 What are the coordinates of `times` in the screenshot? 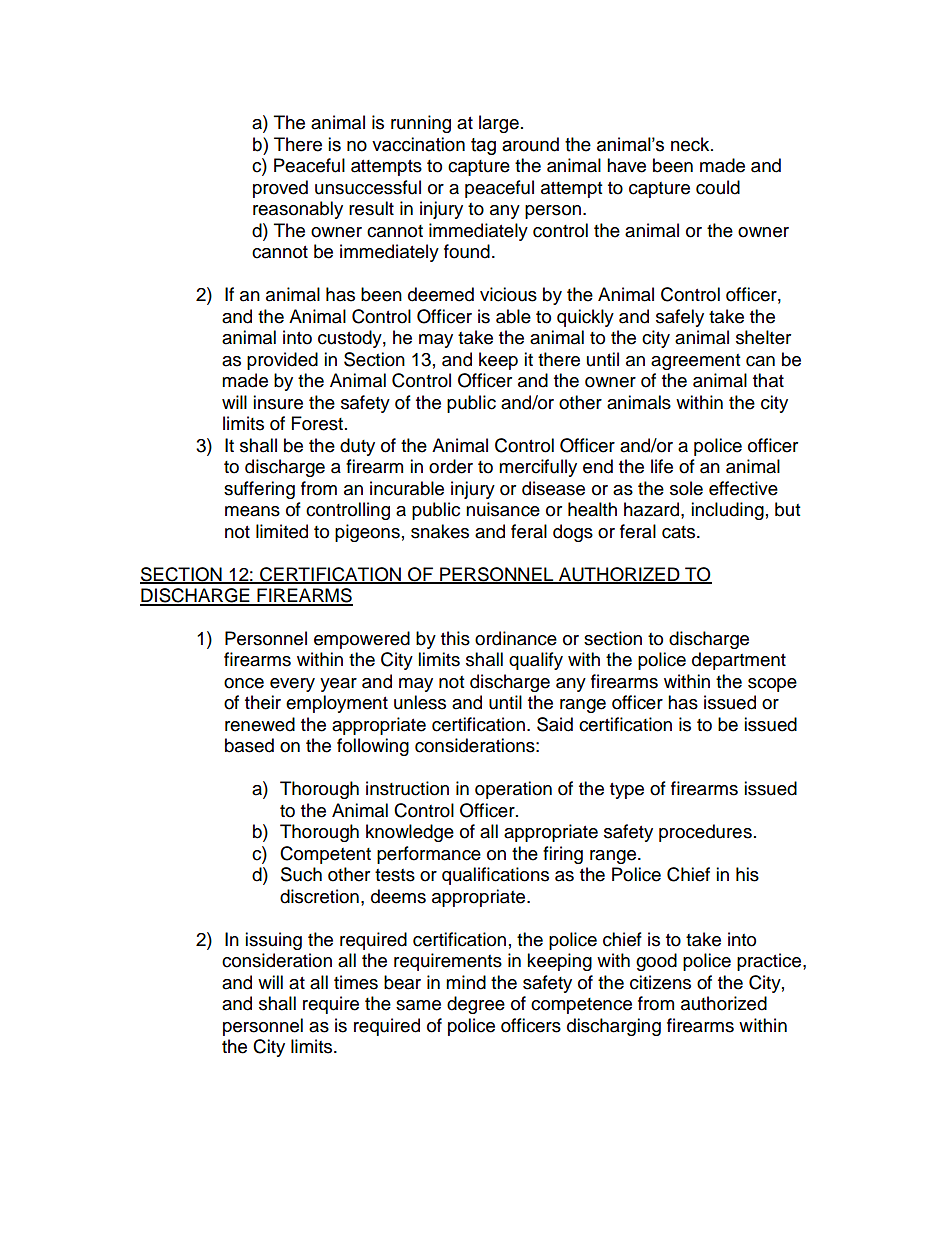 It's located at (356, 982).
